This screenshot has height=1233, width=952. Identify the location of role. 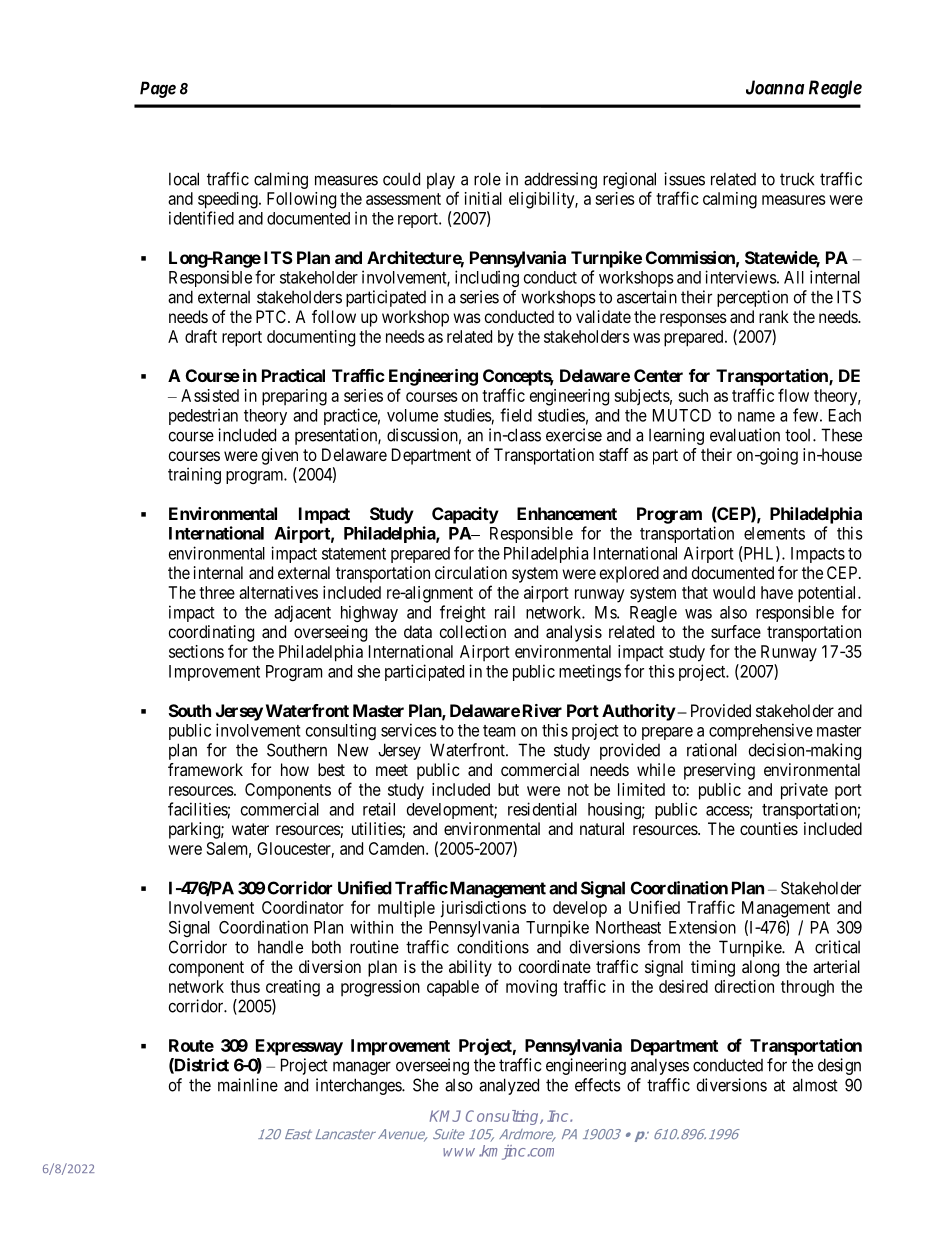
(487, 179).
